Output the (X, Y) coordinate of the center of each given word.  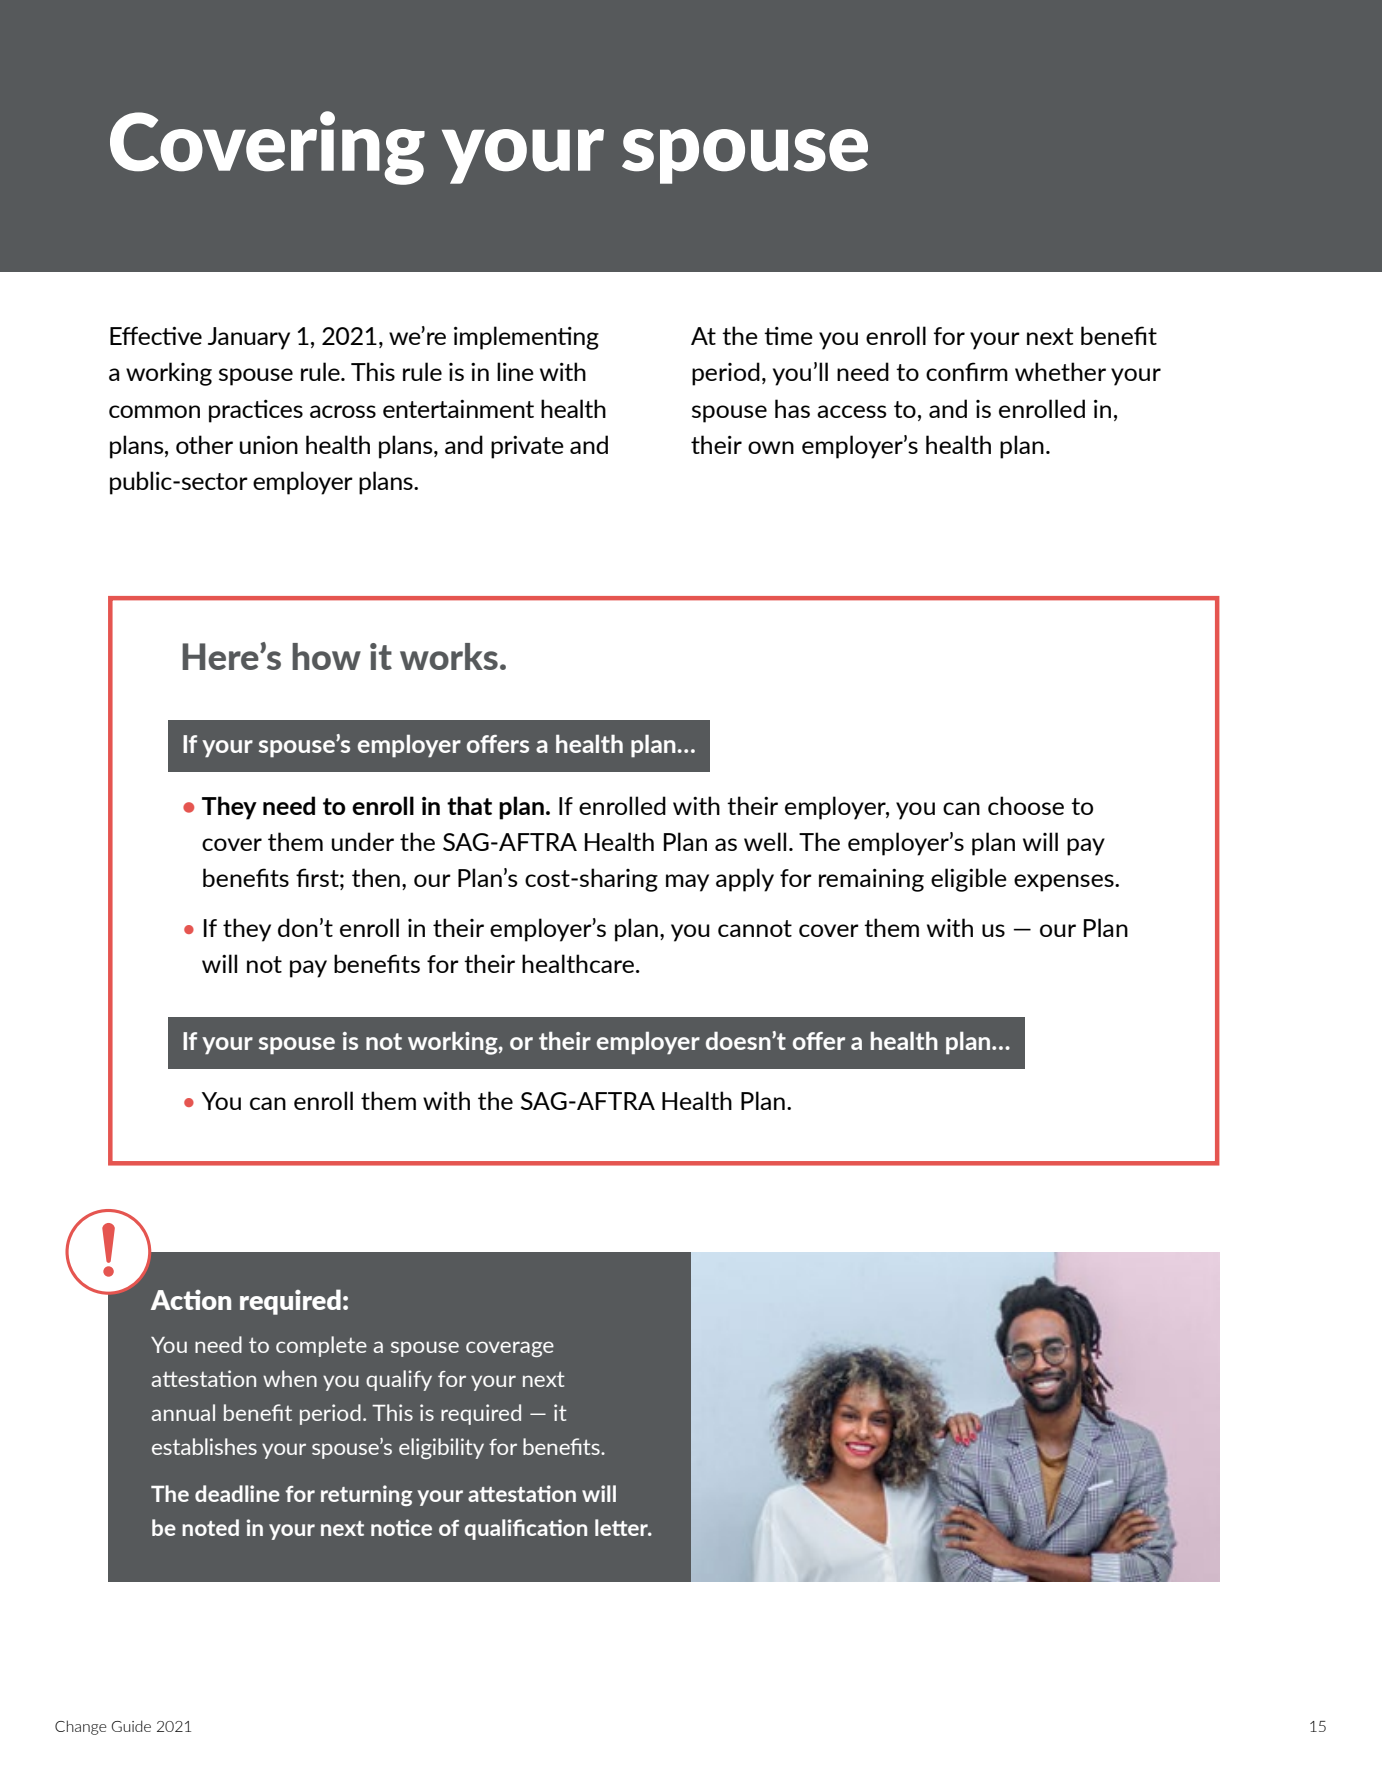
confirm (967, 371)
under (363, 841)
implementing (526, 338)
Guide (131, 1726)
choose (1026, 805)
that (469, 805)
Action (191, 1300)
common (154, 411)
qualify (399, 1380)
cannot (755, 928)
